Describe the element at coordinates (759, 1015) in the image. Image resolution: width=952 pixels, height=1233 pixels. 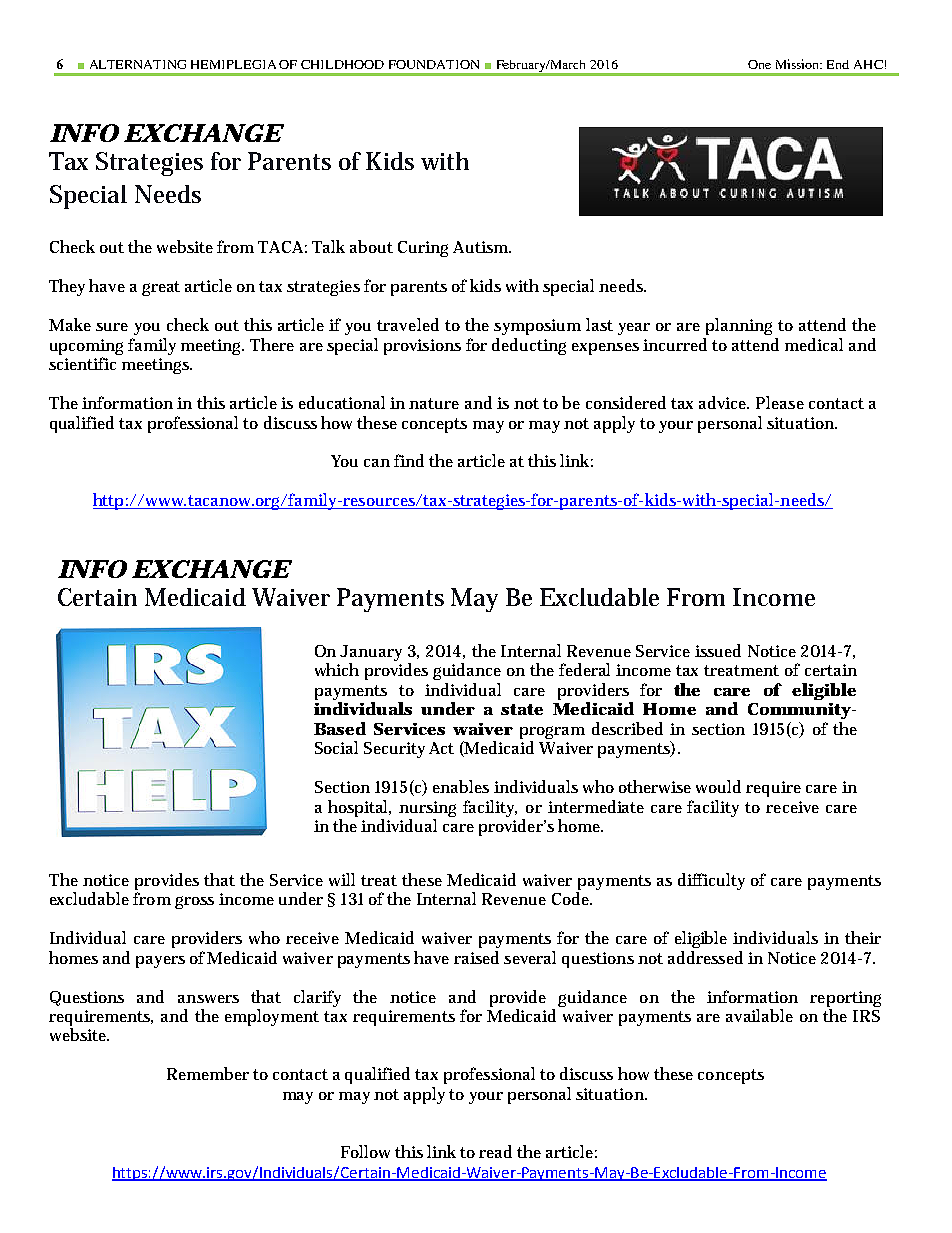
I see `available` at that location.
